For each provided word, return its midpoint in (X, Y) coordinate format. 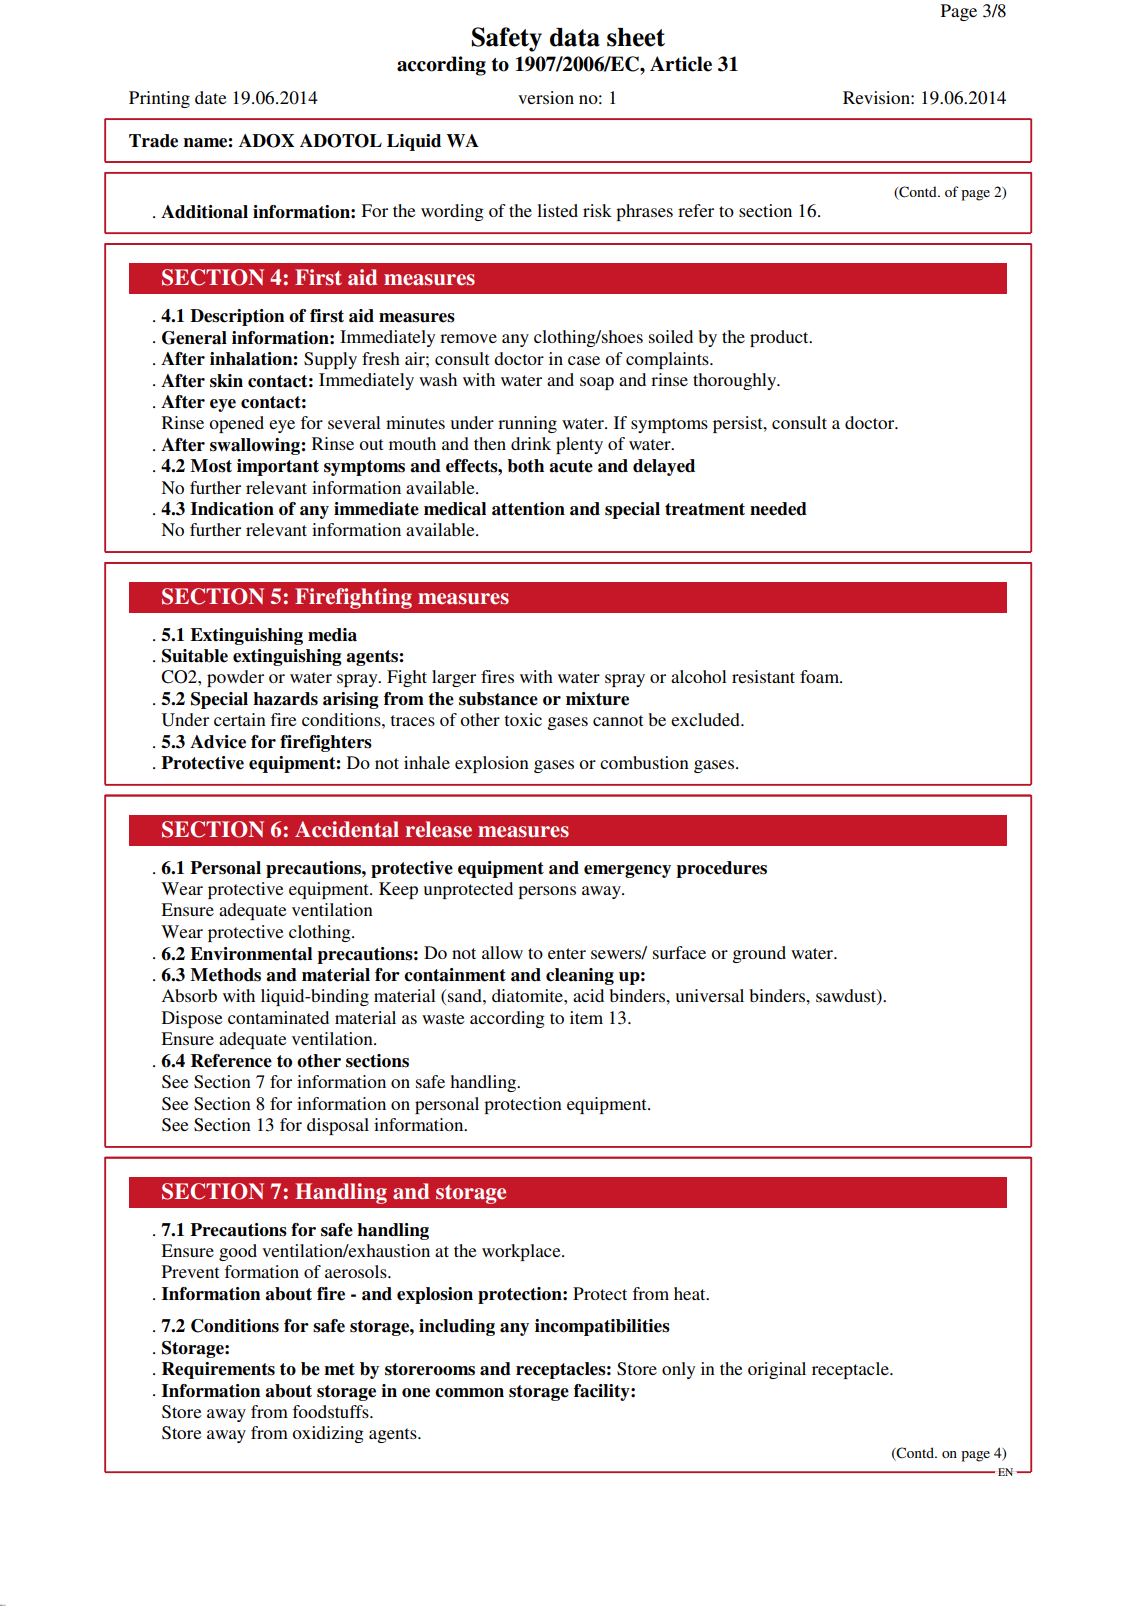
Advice (218, 742)
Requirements (218, 1370)
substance (498, 699)
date (211, 97)
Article (681, 64)
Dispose (192, 1019)
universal (710, 995)
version (546, 97)
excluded (706, 719)
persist (739, 424)
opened (236, 424)
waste (443, 1018)
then (490, 443)
